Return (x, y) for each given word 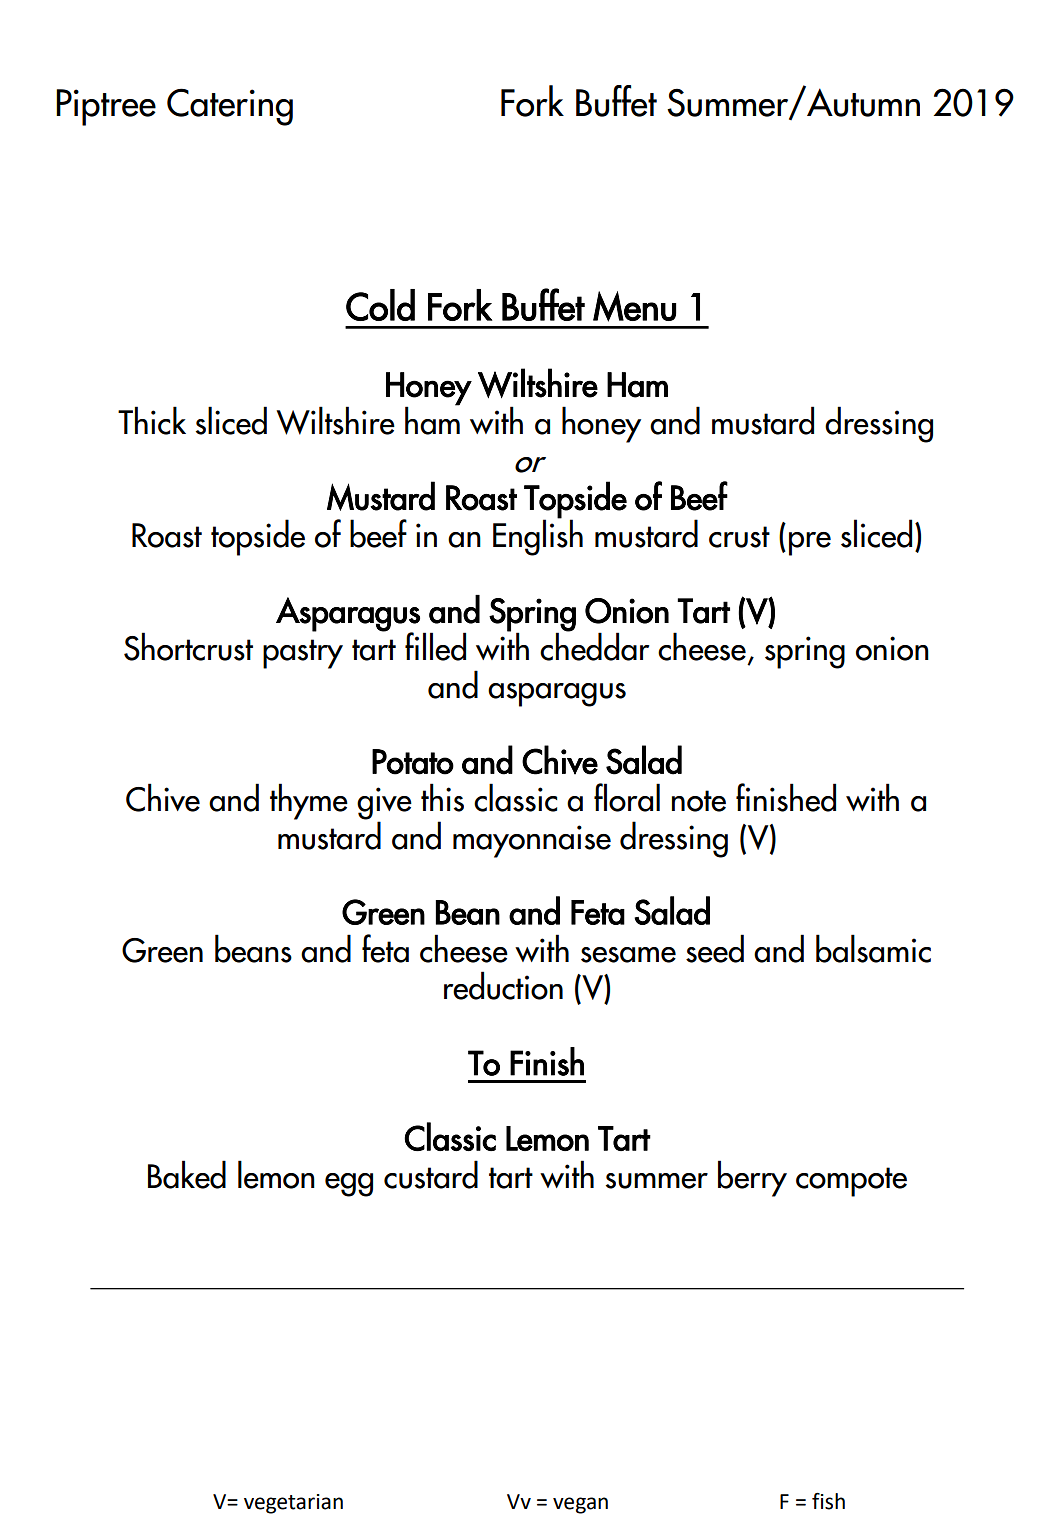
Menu (634, 306)
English (538, 536)
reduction (503, 985)
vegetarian (293, 1504)
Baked (187, 1174)
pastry (303, 654)
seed (715, 948)
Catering (230, 107)
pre (810, 544)
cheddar (595, 646)
